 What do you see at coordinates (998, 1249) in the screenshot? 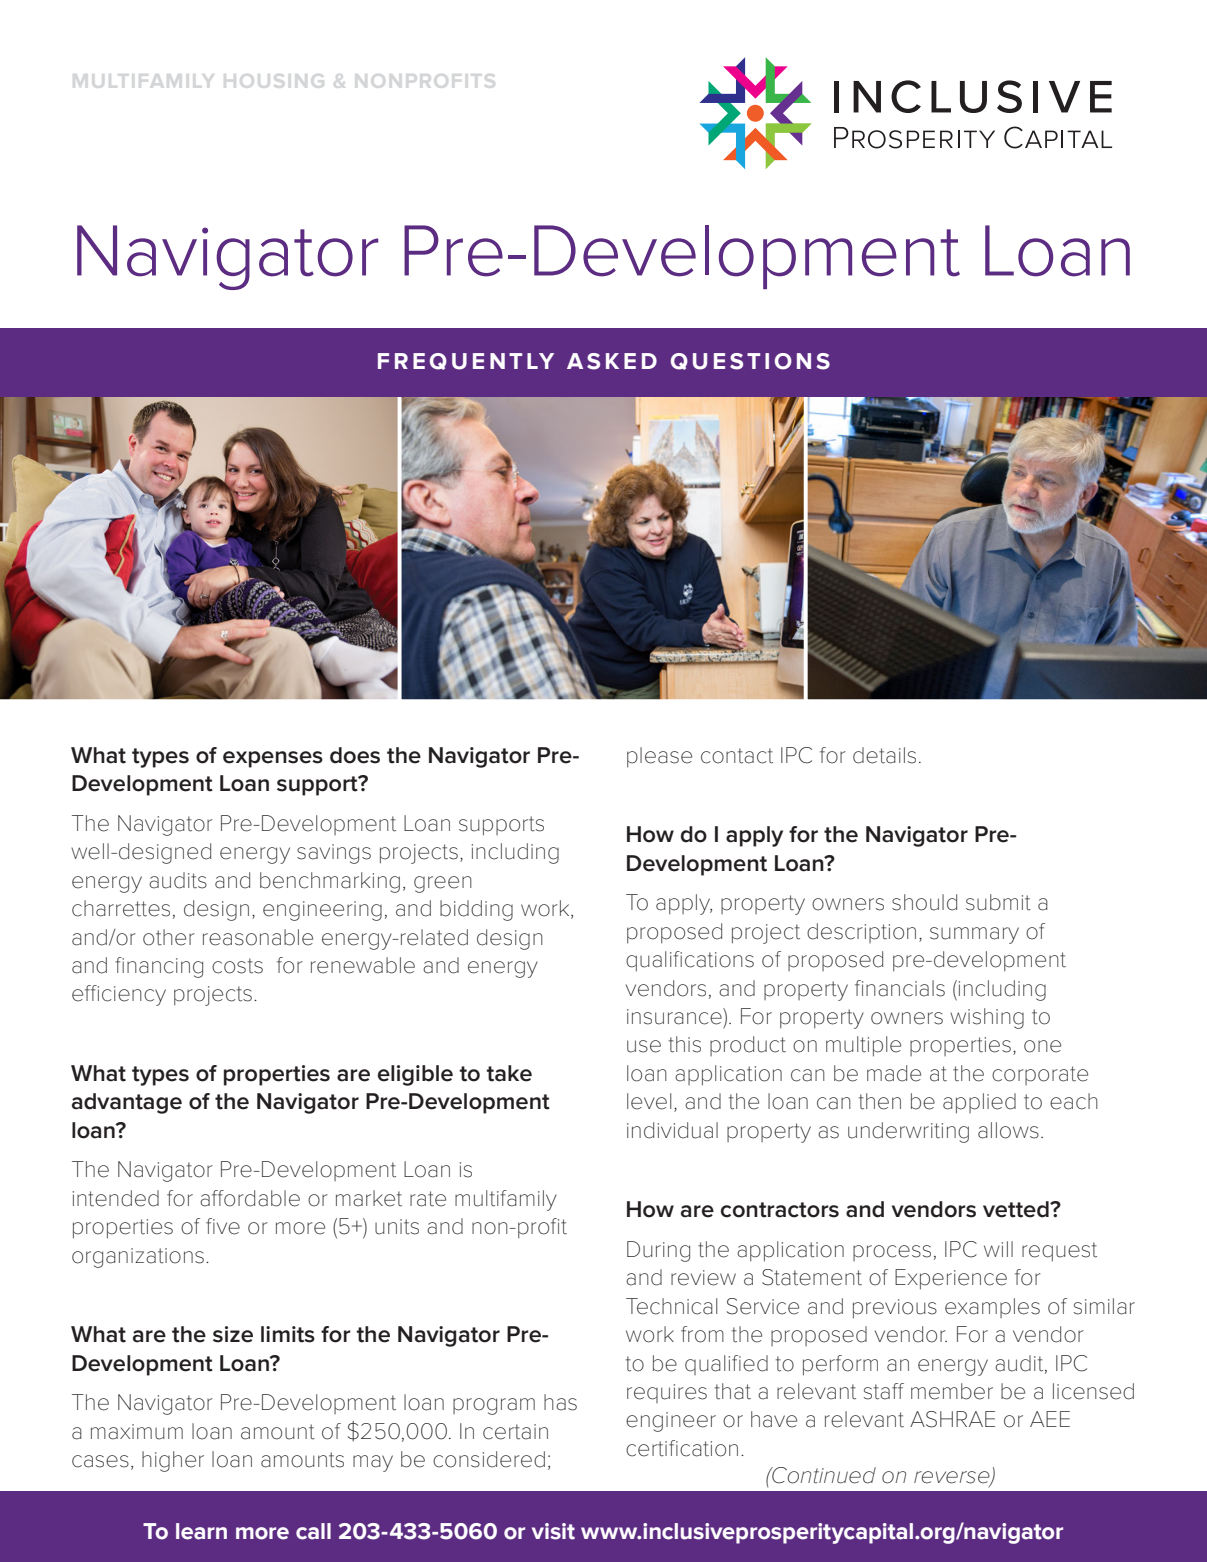
I see `will` at bounding box center [998, 1249].
